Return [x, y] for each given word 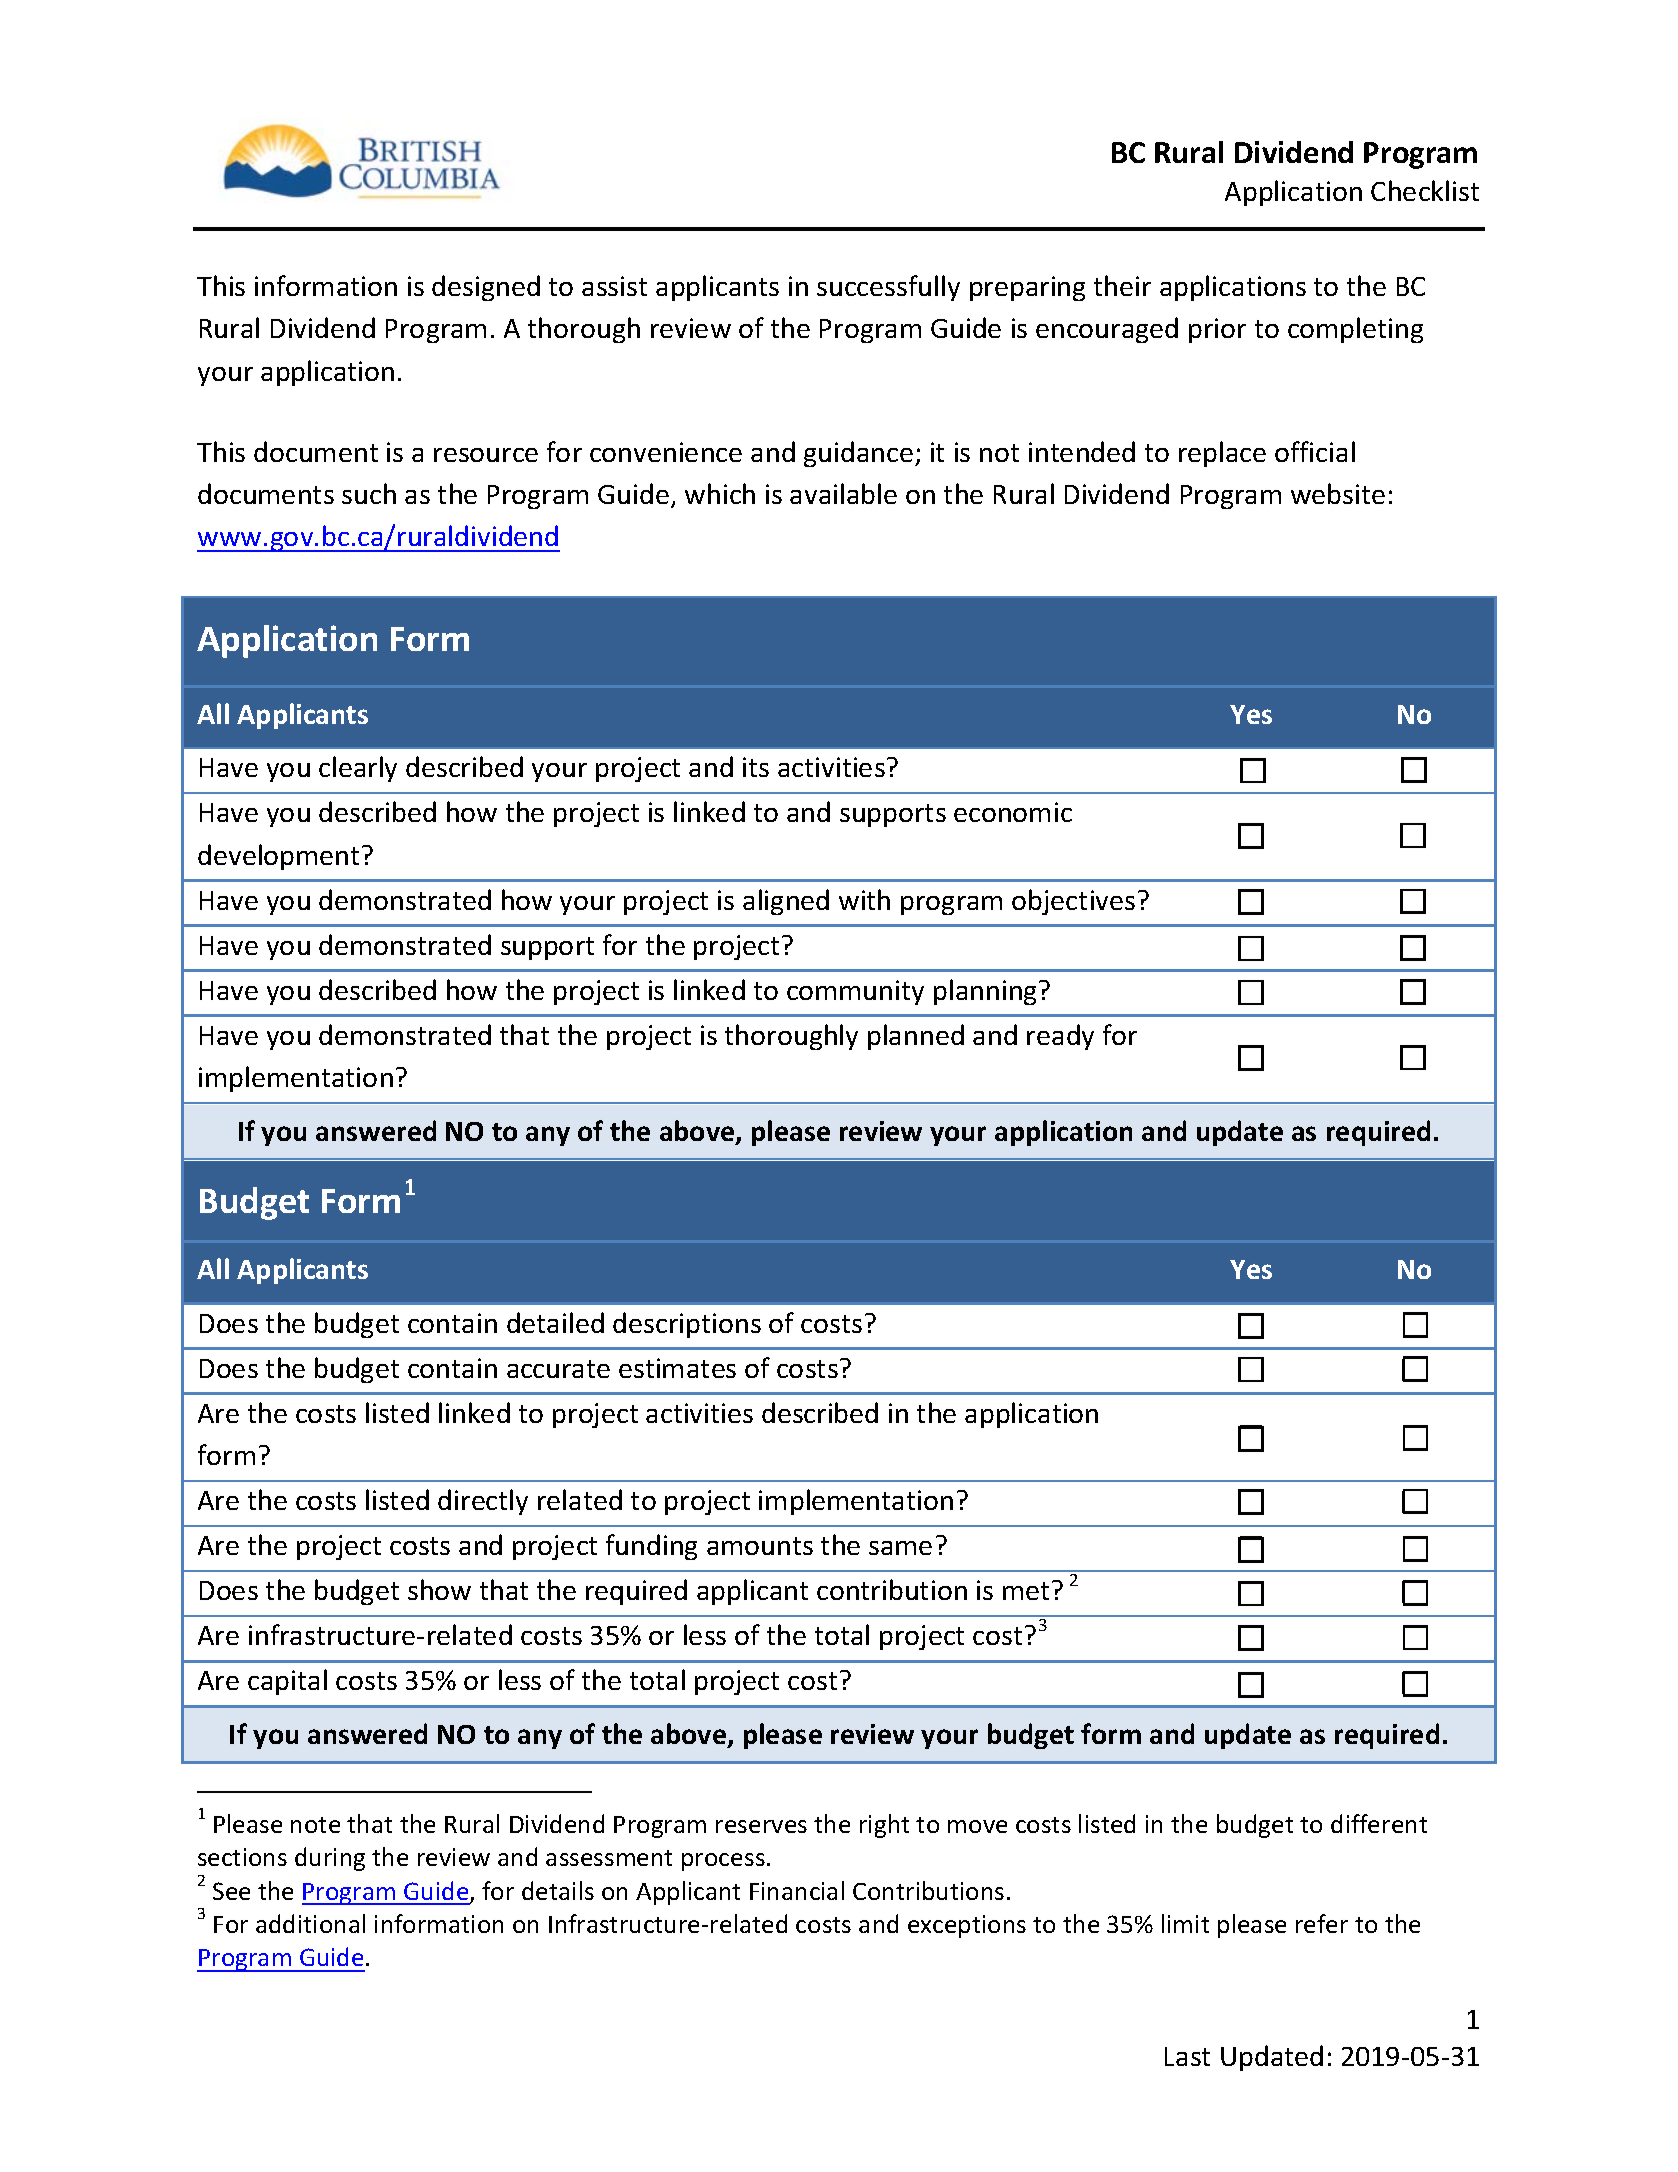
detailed [555, 1322]
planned [916, 1037]
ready [1060, 1037]
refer [1322, 1923]
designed [486, 288]
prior [1217, 330]
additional [310, 1923]
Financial [797, 1890]
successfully [888, 288]
